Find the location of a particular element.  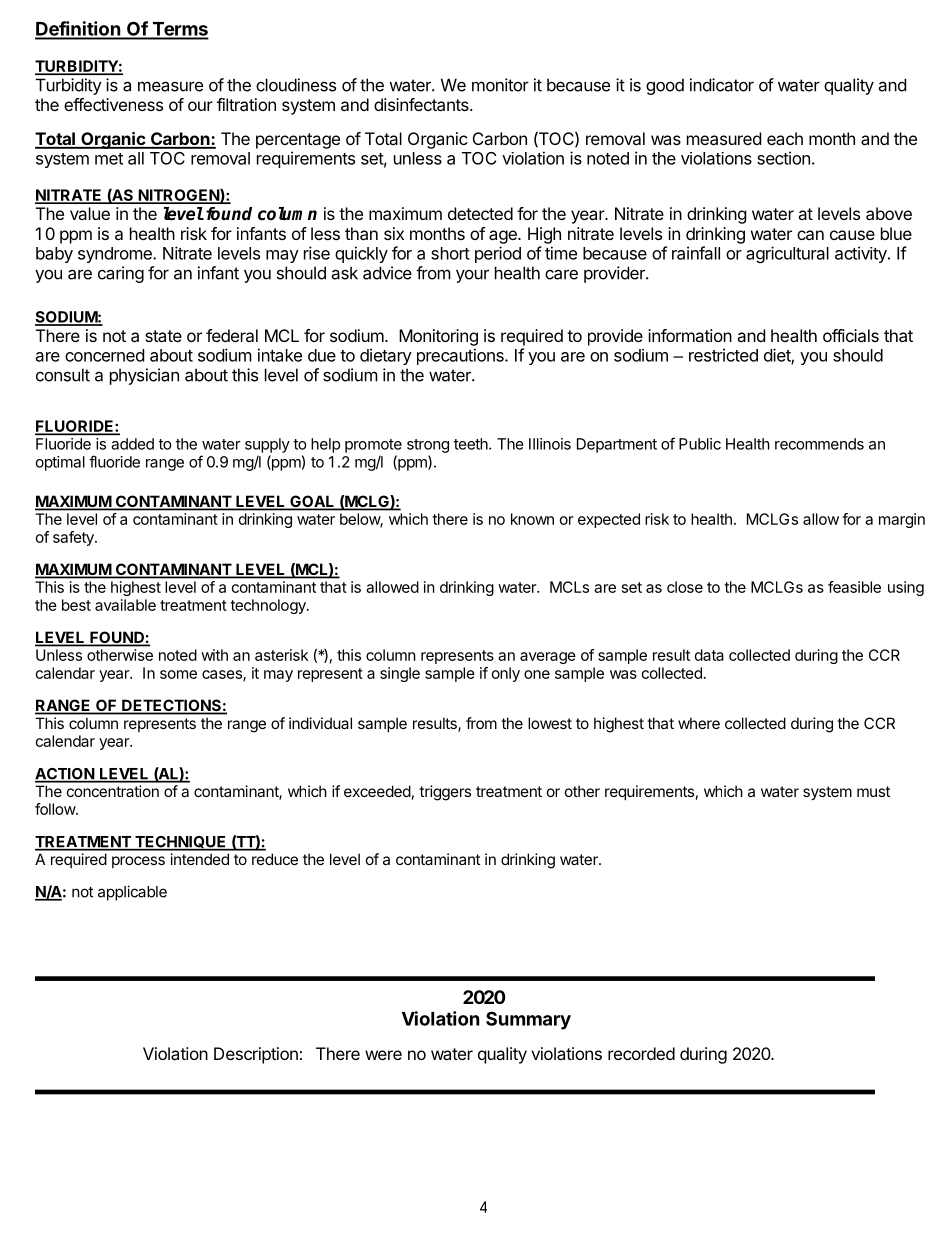

triggers is located at coordinates (445, 793).
